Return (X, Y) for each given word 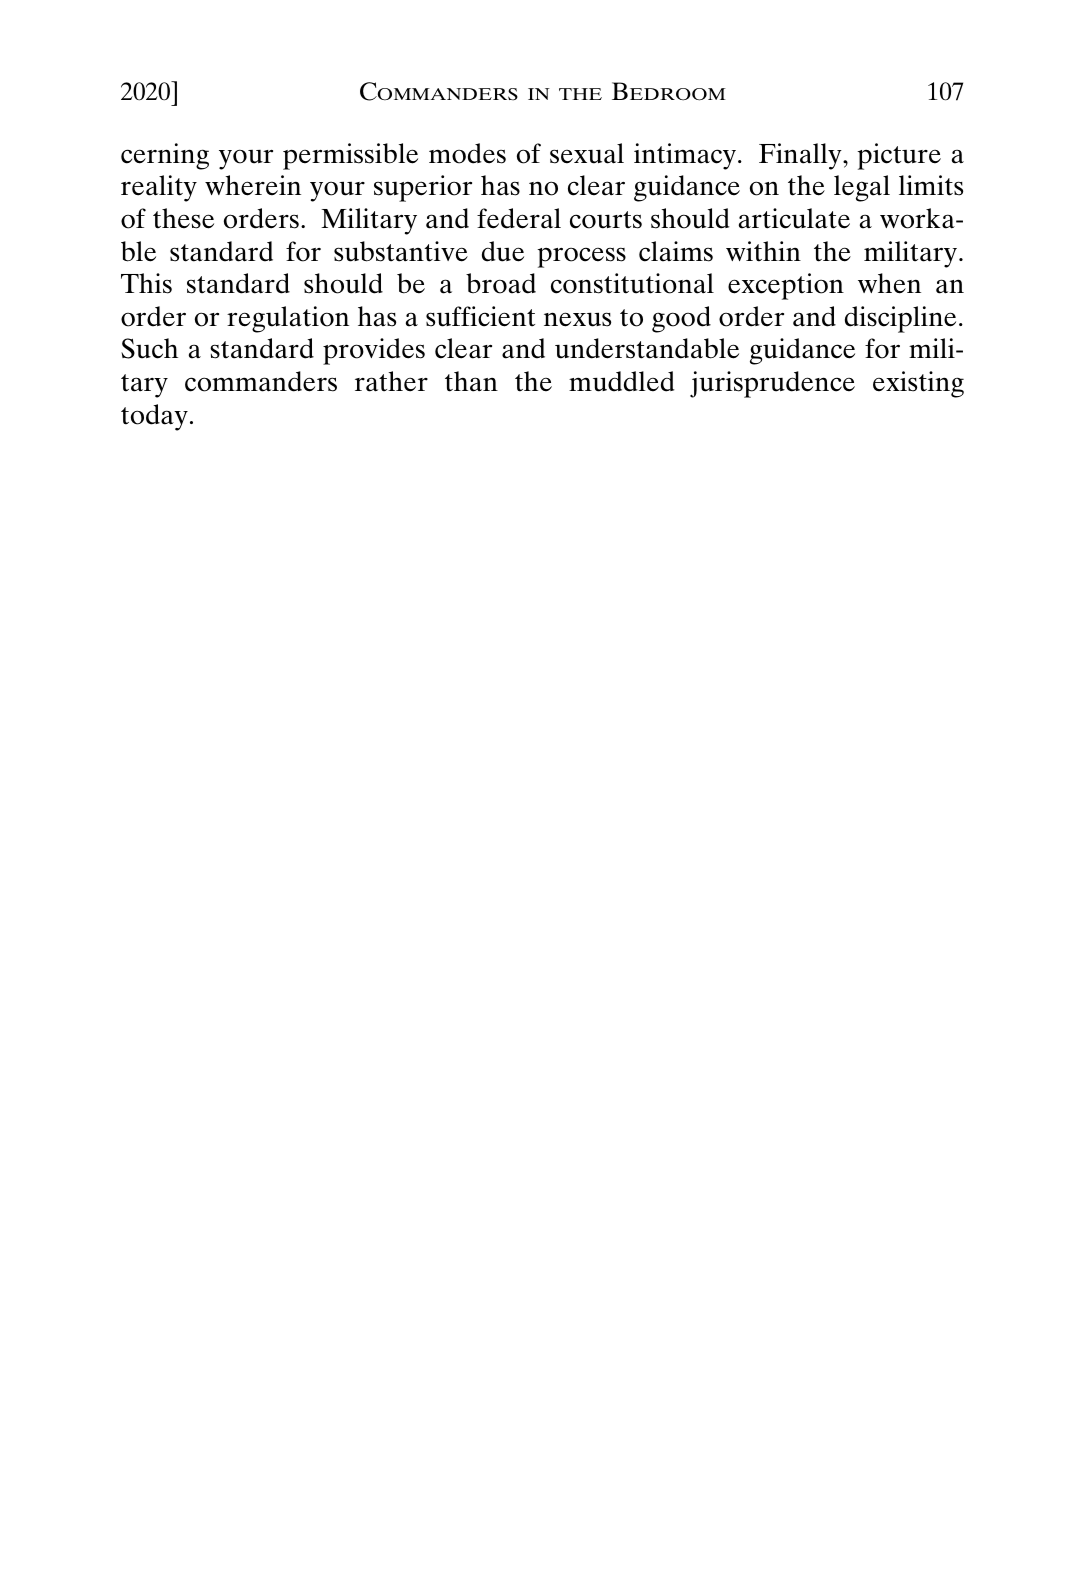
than (471, 381)
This (146, 283)
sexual (587, 153)
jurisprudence (772, 384)
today (154, 417)
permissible (350, 156)
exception (786, 286)
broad (501, 283)
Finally (801, 156)
